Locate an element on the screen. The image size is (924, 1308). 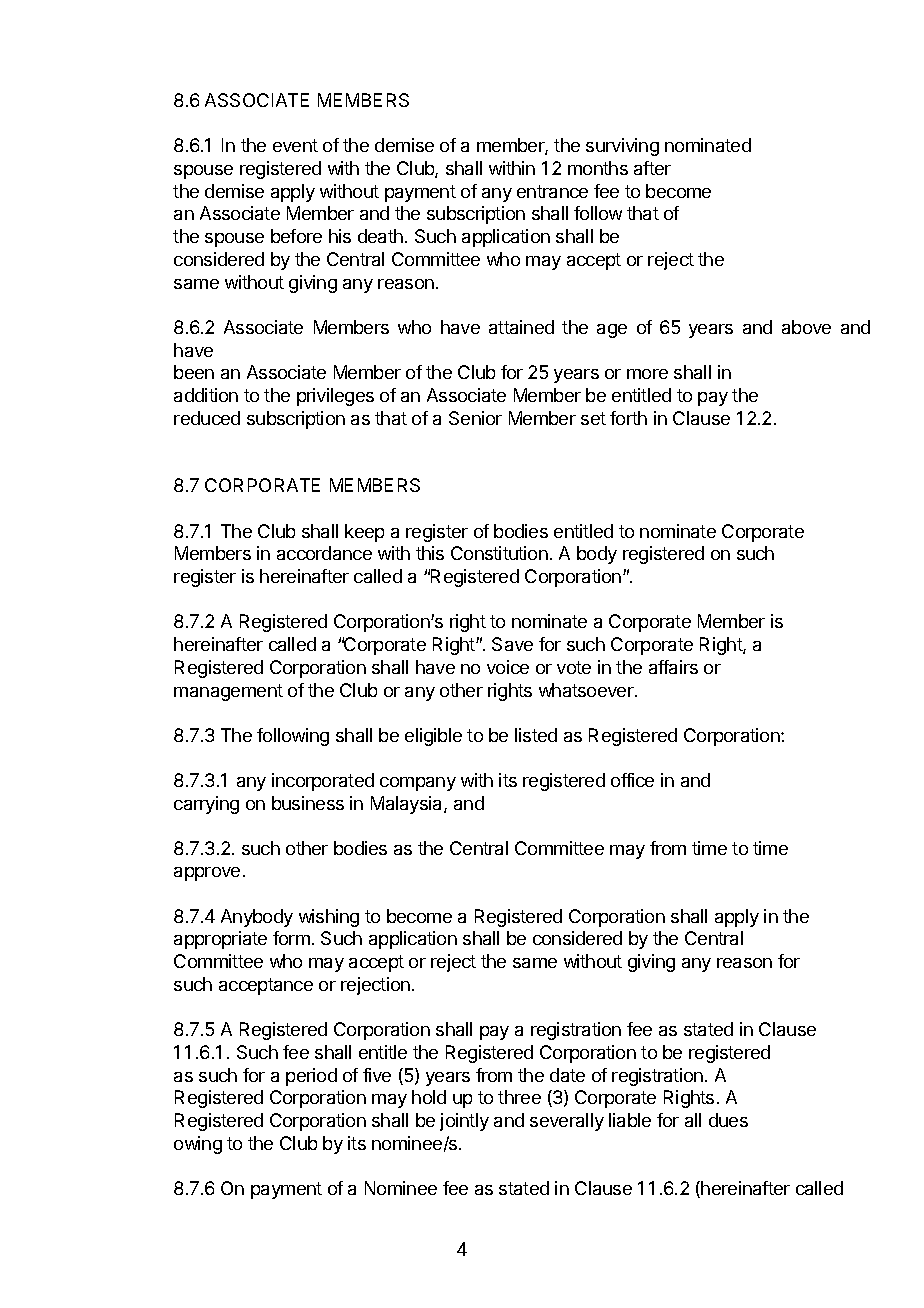
dues is located at coordinates (728, 1120).
